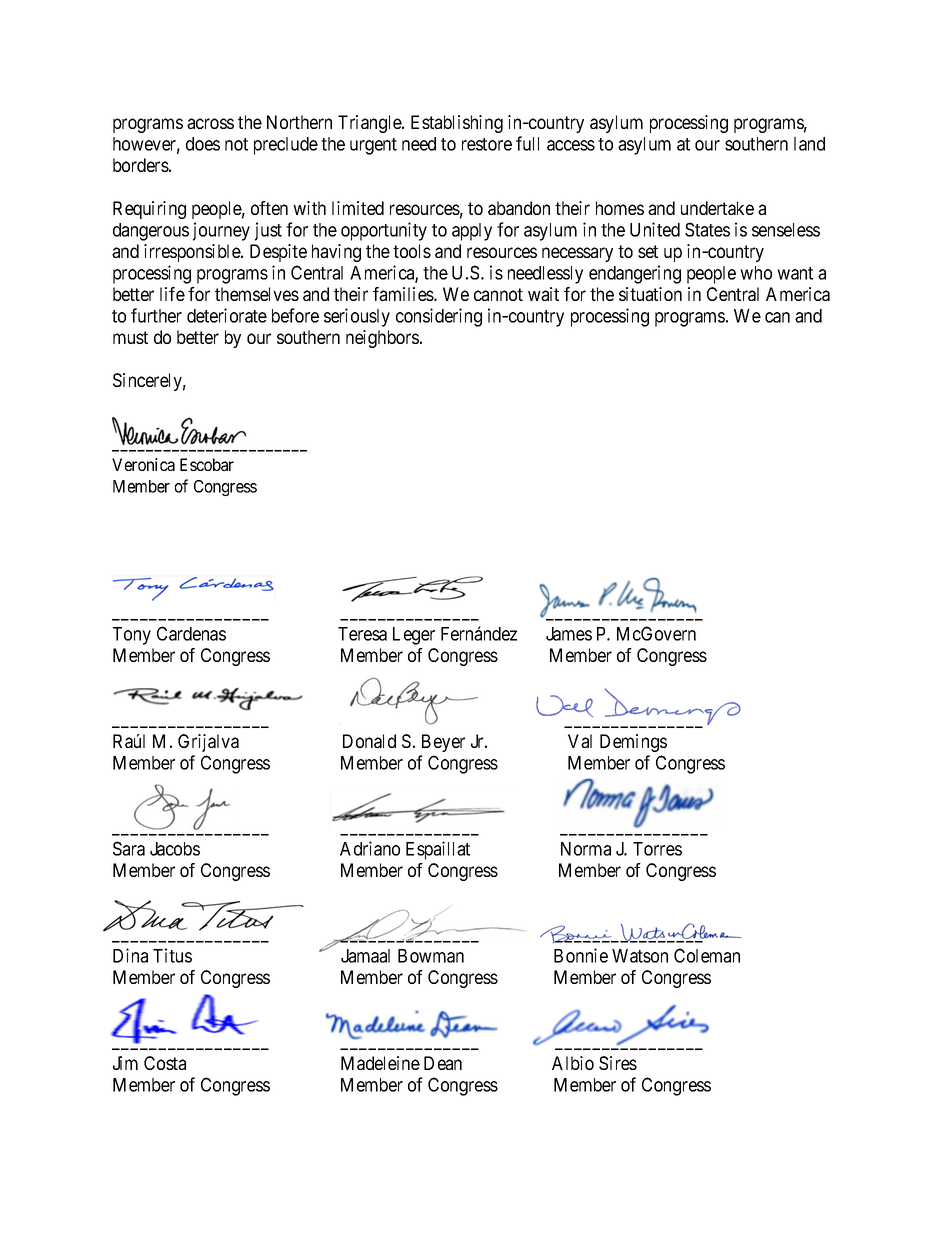  What do you see at coordinates (439, 317) in the screenshot?
I see `considering` at bounding box center [439, 317].
